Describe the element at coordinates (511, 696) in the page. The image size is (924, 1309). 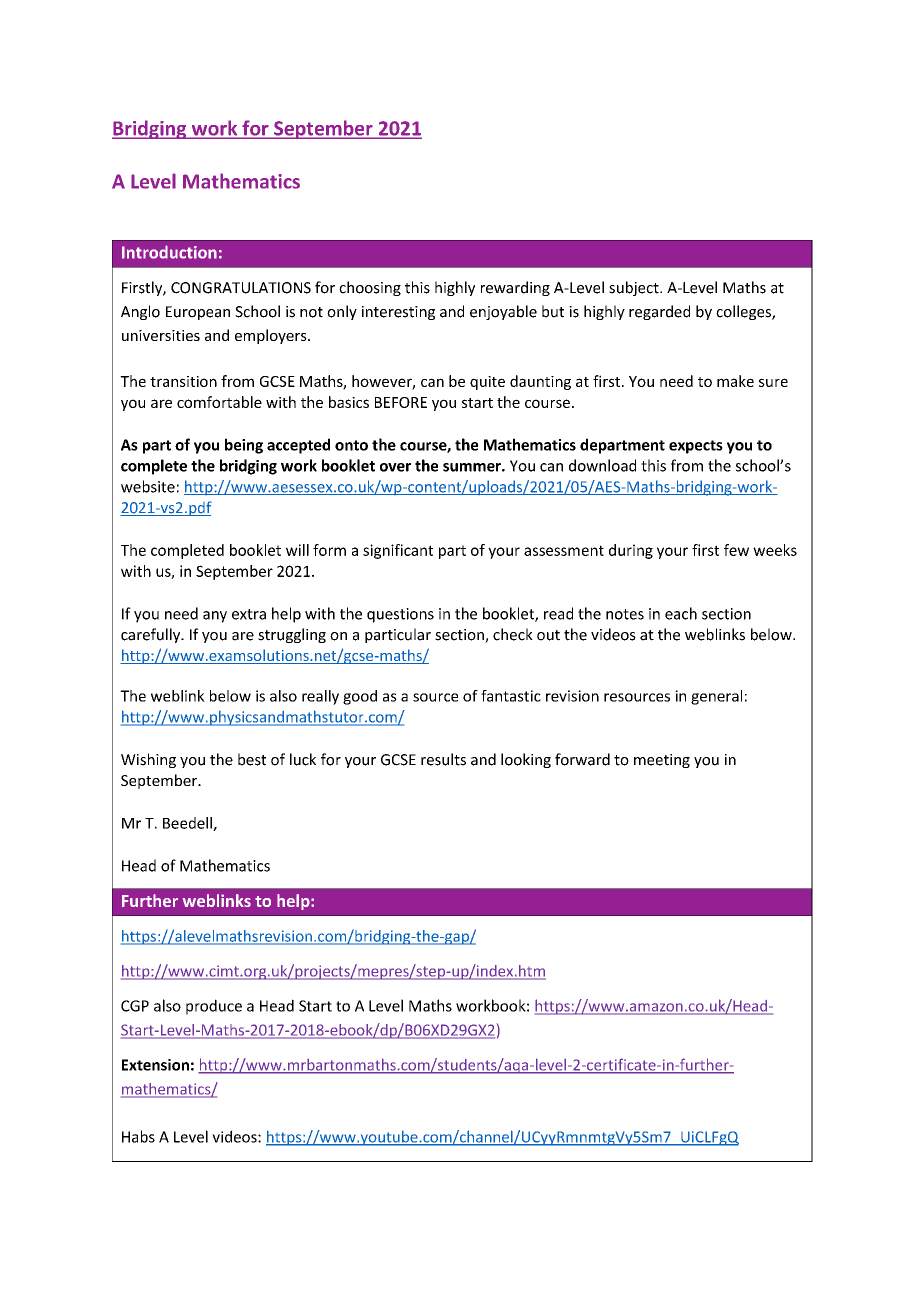
I see `fantastic` at that location.
